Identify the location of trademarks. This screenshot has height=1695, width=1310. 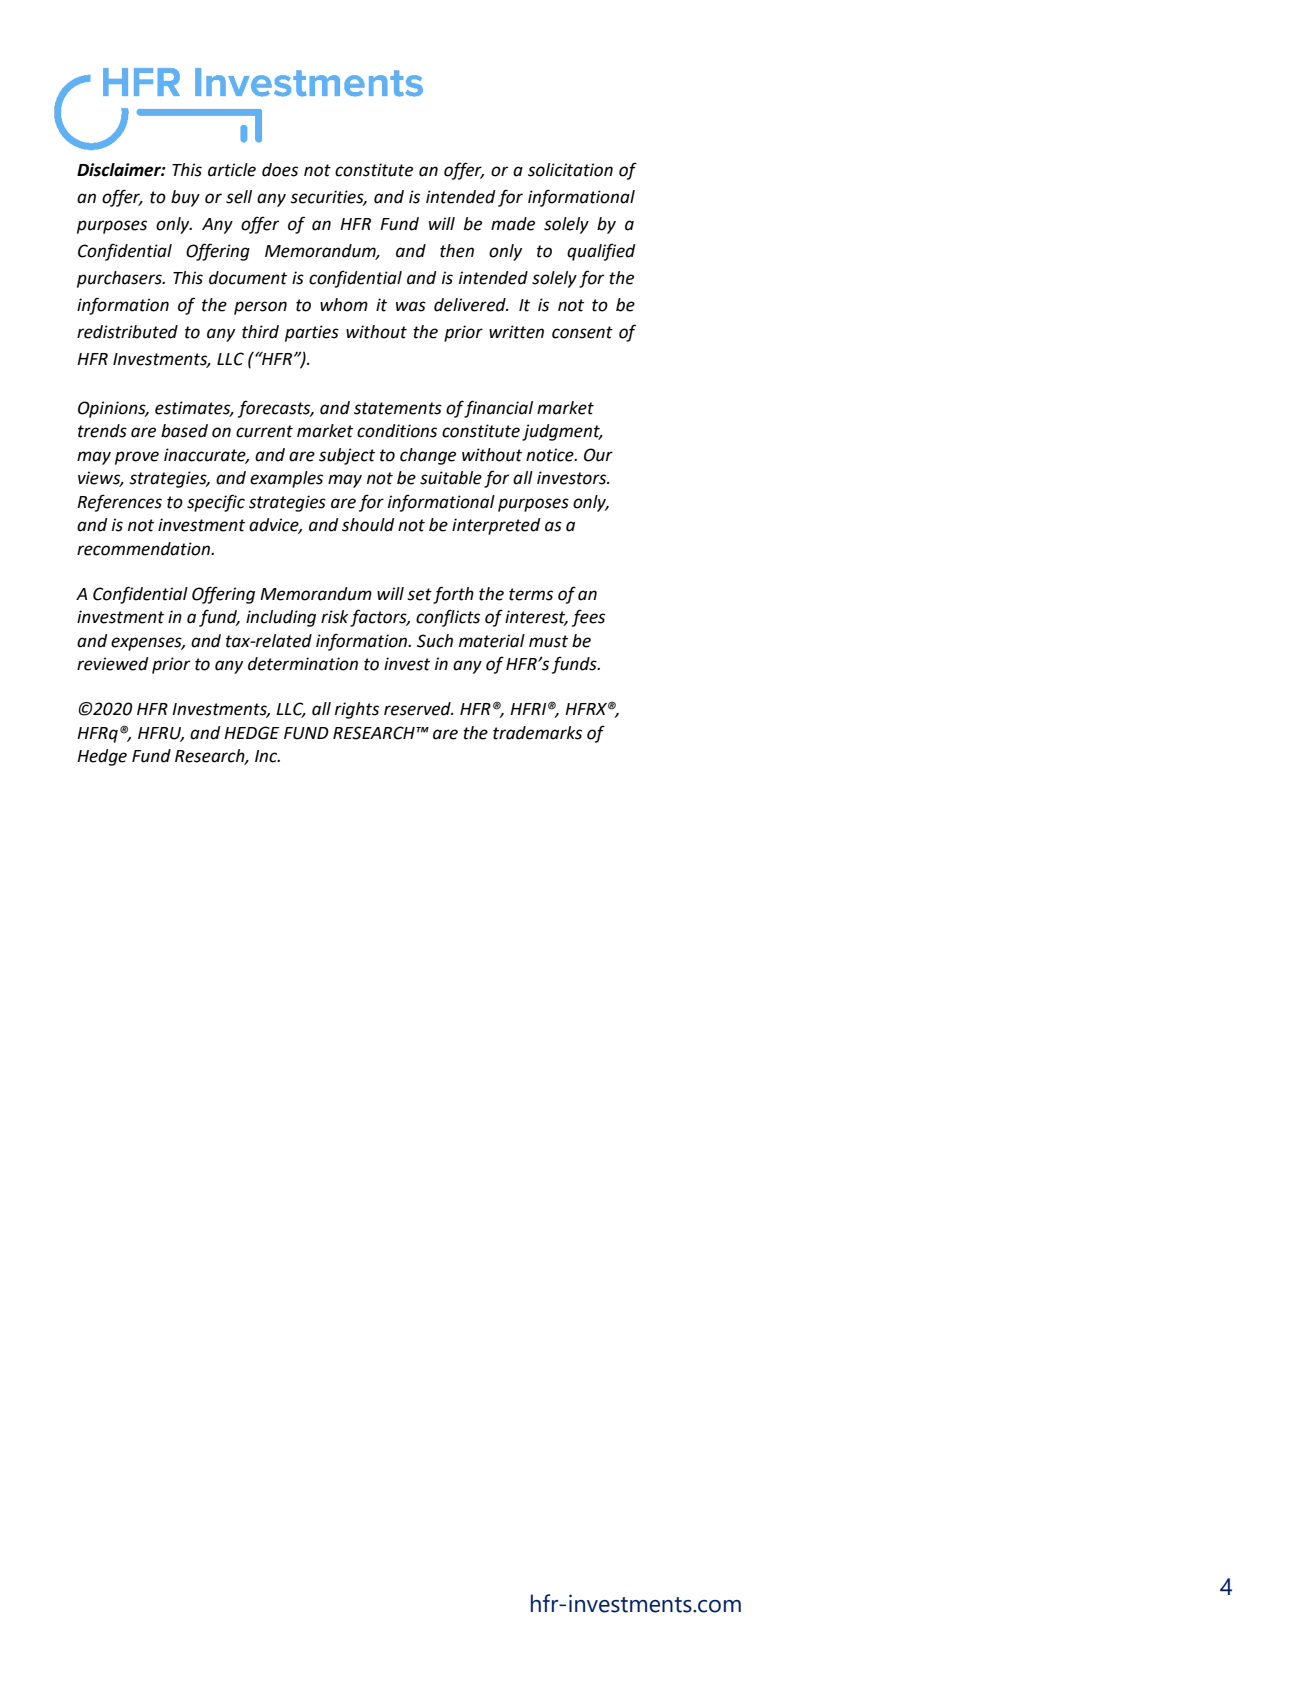
(537, 733).
